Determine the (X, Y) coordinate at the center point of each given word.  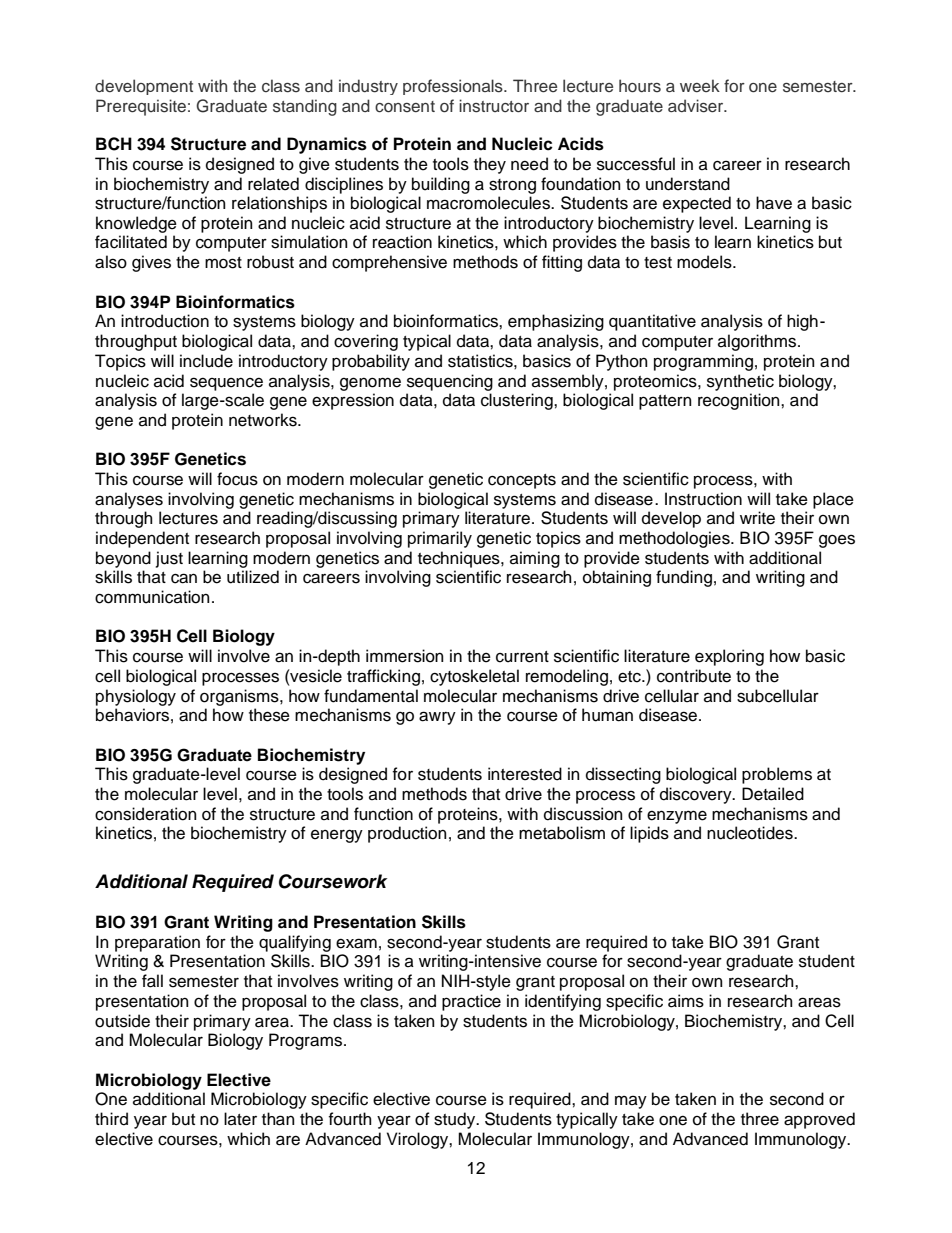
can (184, 578)
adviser (697, 106)
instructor (494, 106)
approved (819, 1120)
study (456, 1120)
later (240, 1119)
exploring (729, 657)
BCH (114, 144)
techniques (460, 559)
